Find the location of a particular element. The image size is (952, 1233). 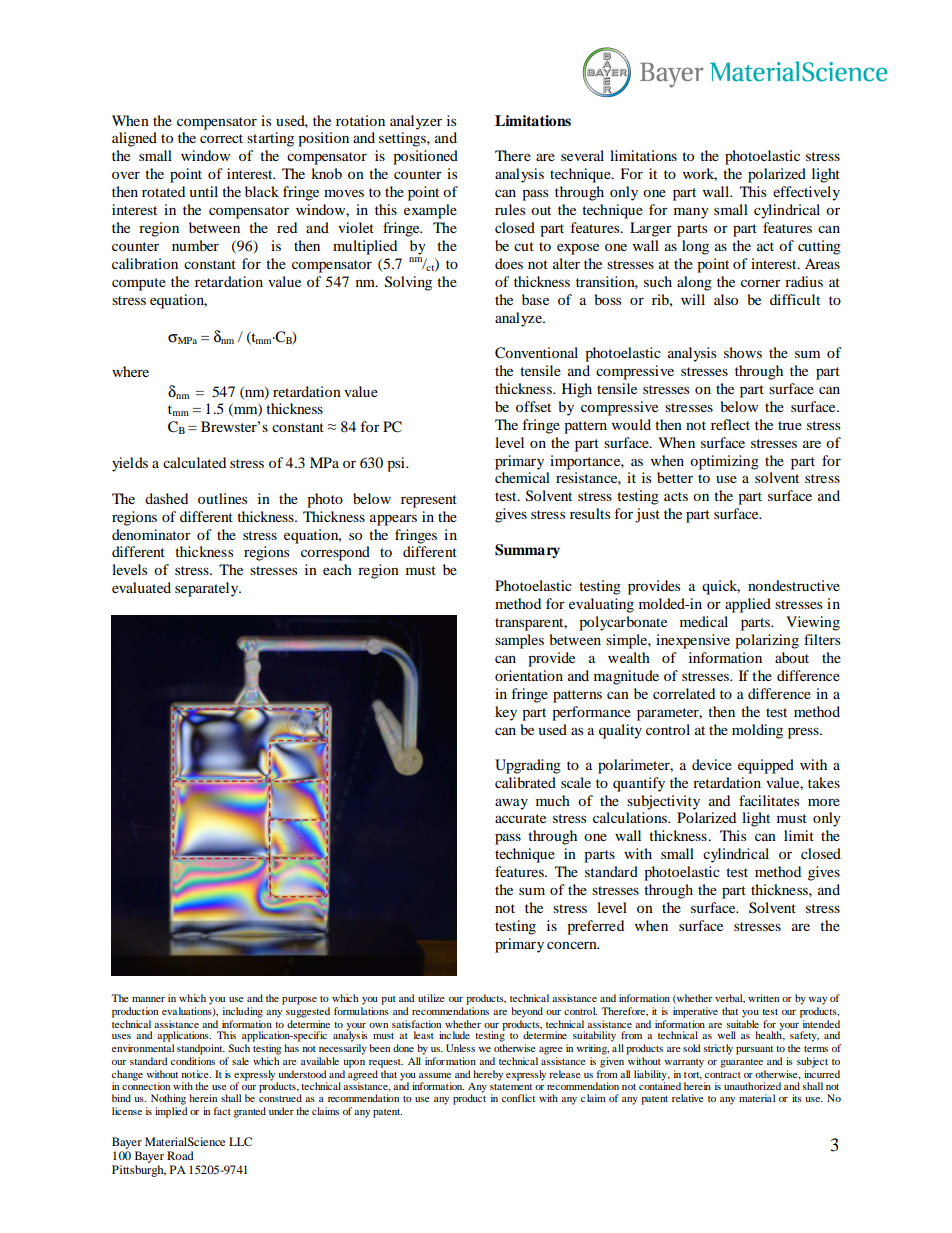

polarizing is located at coordinates (767, 641).
